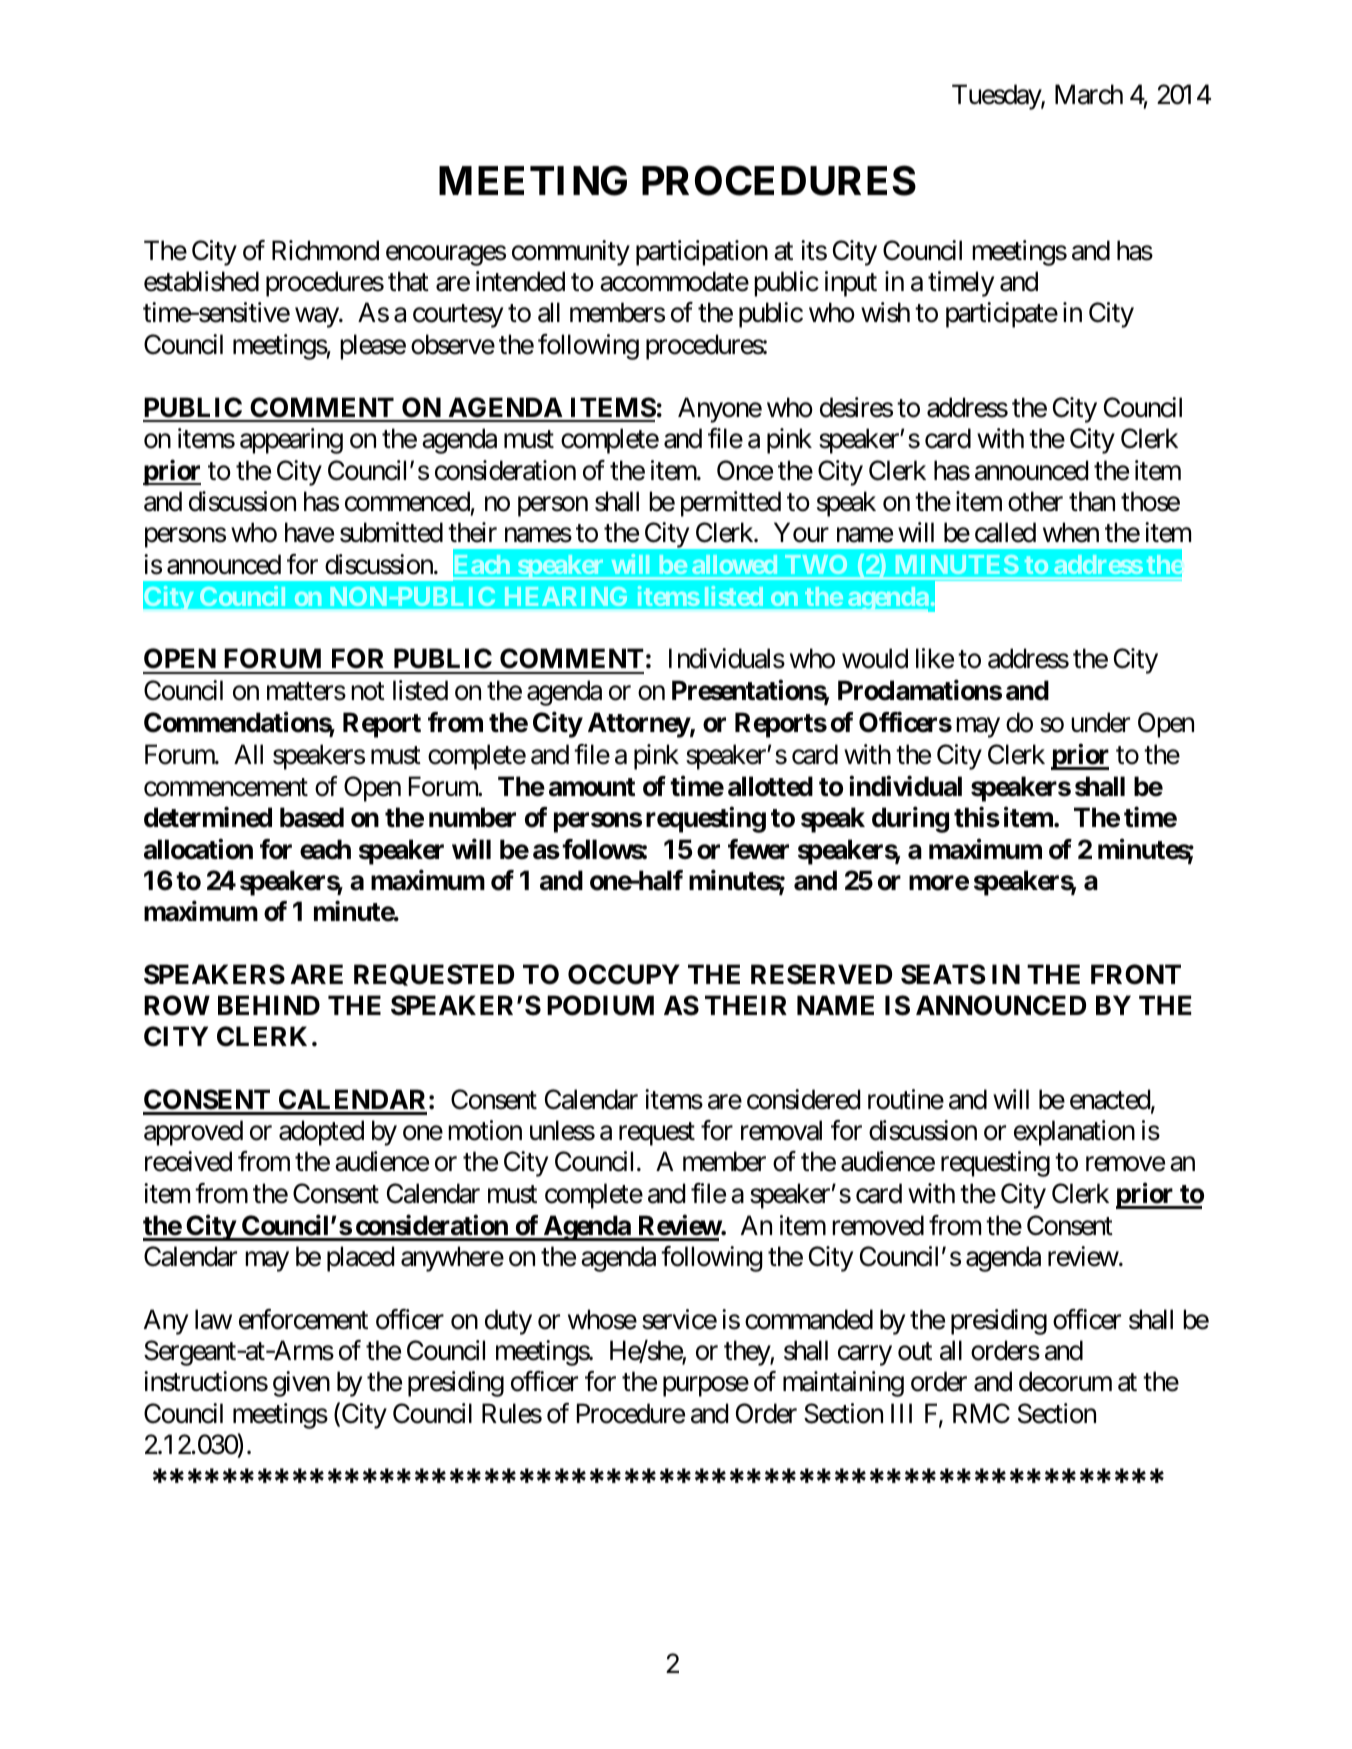 The image size is (1352, 1749). What do you see at coordinates (291, 441) in the screenshot?
I see `appearing` at bounding box center [291, 441].
